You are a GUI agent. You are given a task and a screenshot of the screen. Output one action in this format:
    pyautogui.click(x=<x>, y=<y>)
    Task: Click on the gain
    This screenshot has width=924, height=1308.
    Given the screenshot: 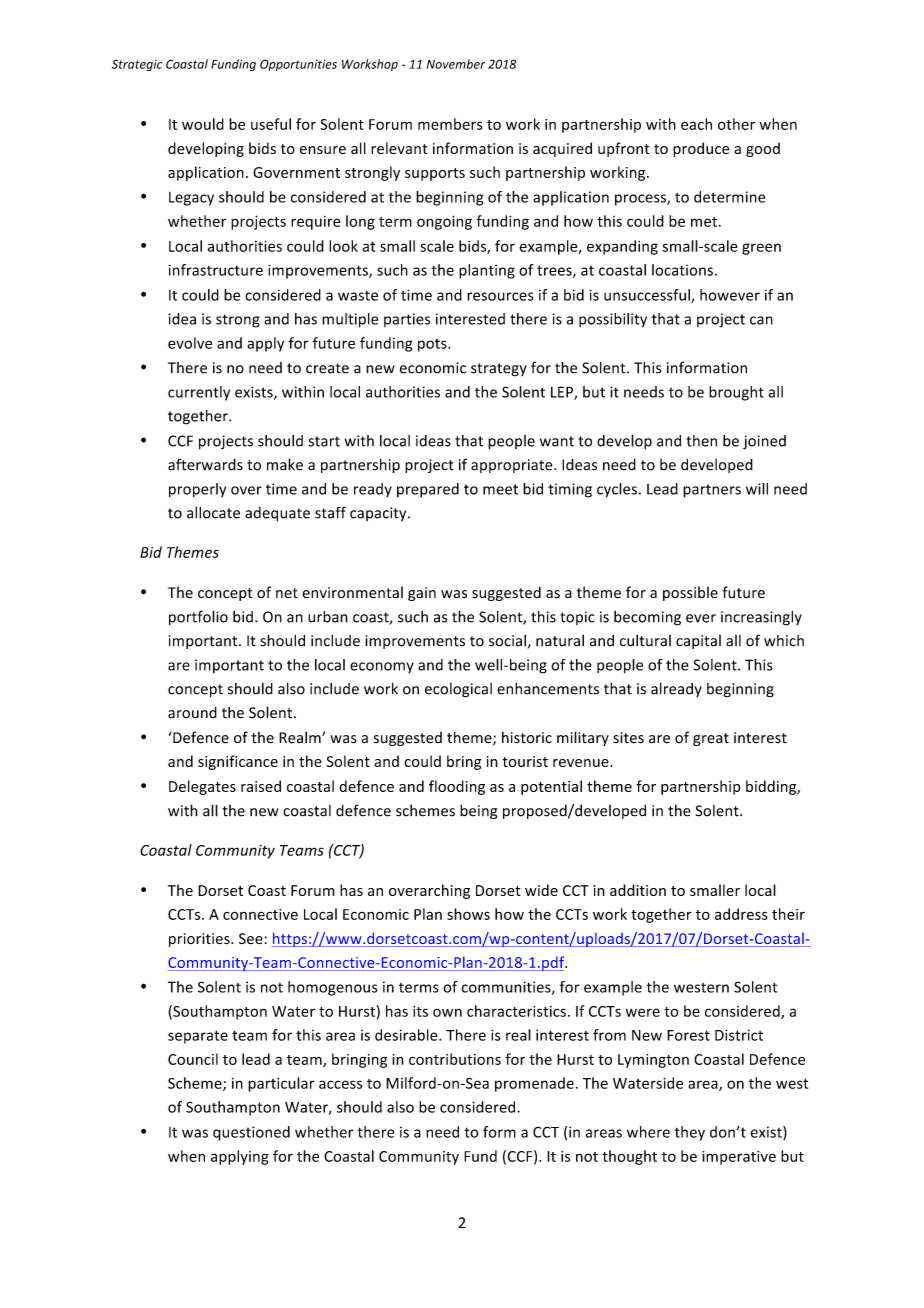 What is the action you would take?
    pyautogui.click(x=422, y=594)
